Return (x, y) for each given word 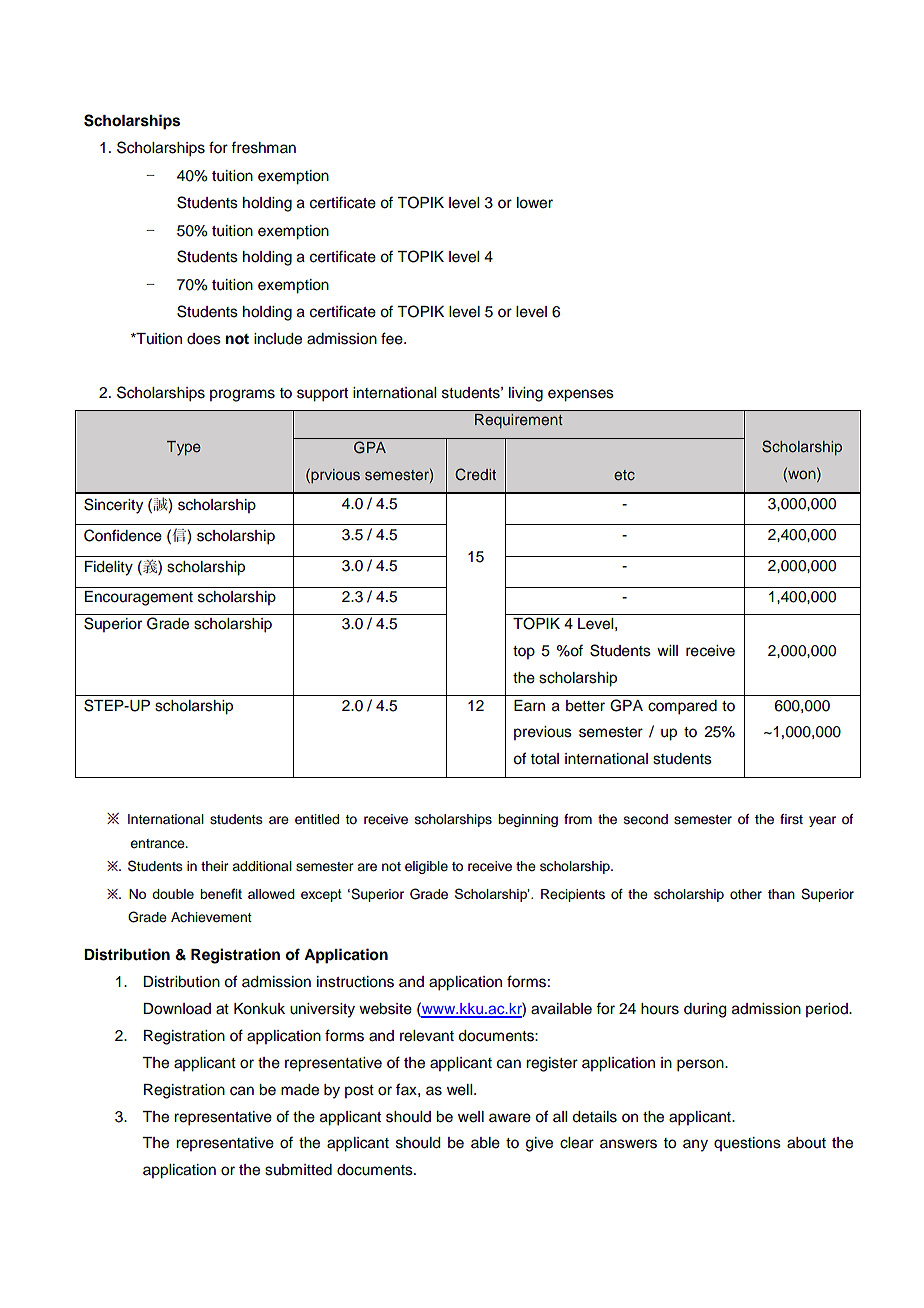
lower (535, 203)
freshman (263, 147)
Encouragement (139, 598)
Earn (529, 705)
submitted (298, 1170)
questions (747, 1144)
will (667, 650)
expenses (581, 395)
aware (510, 1118)
